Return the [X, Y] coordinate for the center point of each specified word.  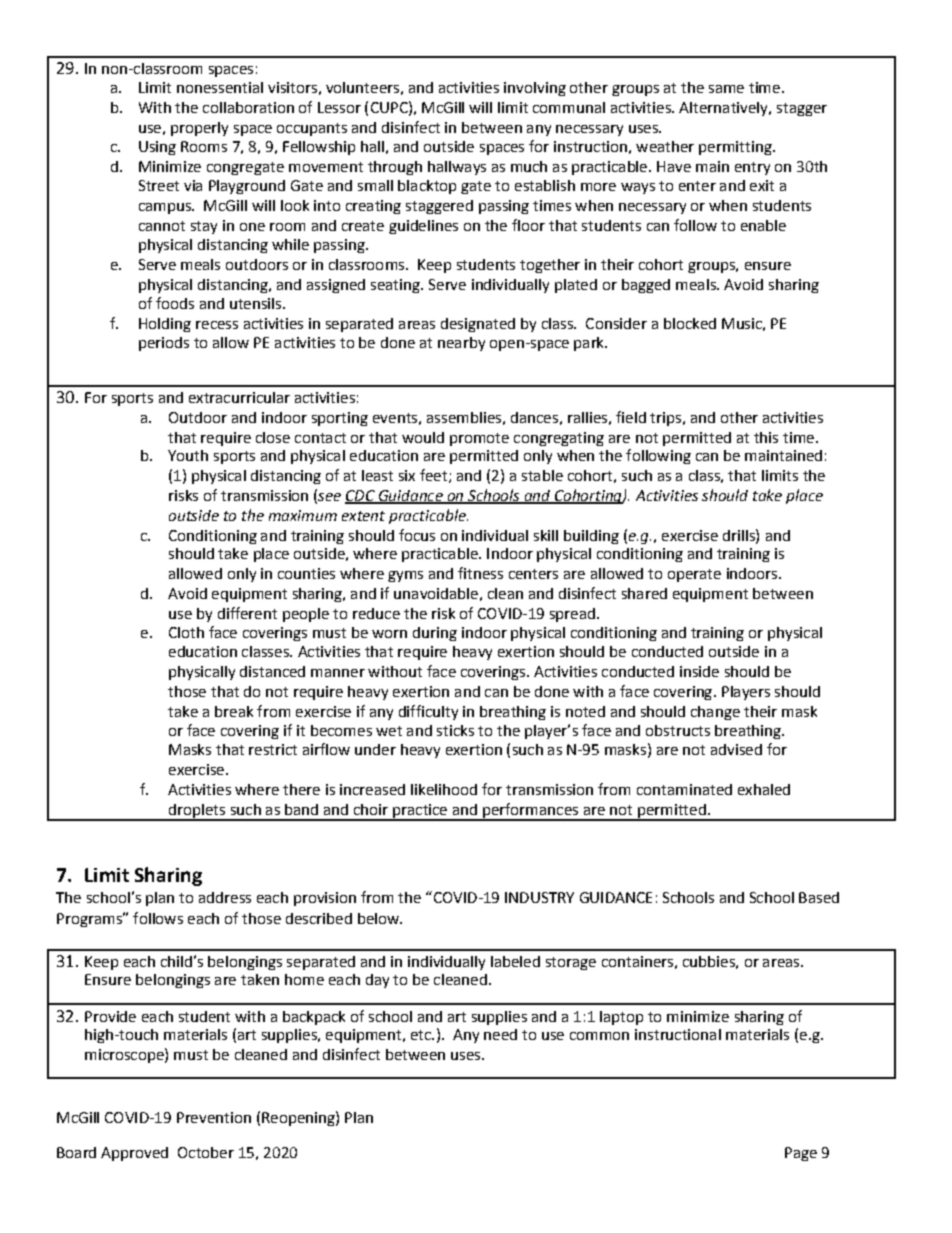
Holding [165, 325]
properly [199, 129]
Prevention [214, 1117]
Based [819, 897]
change [715, 713]
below [379, 918]
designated [478, 325]
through [395, 168]
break [234, 711]
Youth [188, 455]
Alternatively [724, 109]
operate [694, 575]
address [225, 897]
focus [417, 535]
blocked [690, 323]
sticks [455, 730]
